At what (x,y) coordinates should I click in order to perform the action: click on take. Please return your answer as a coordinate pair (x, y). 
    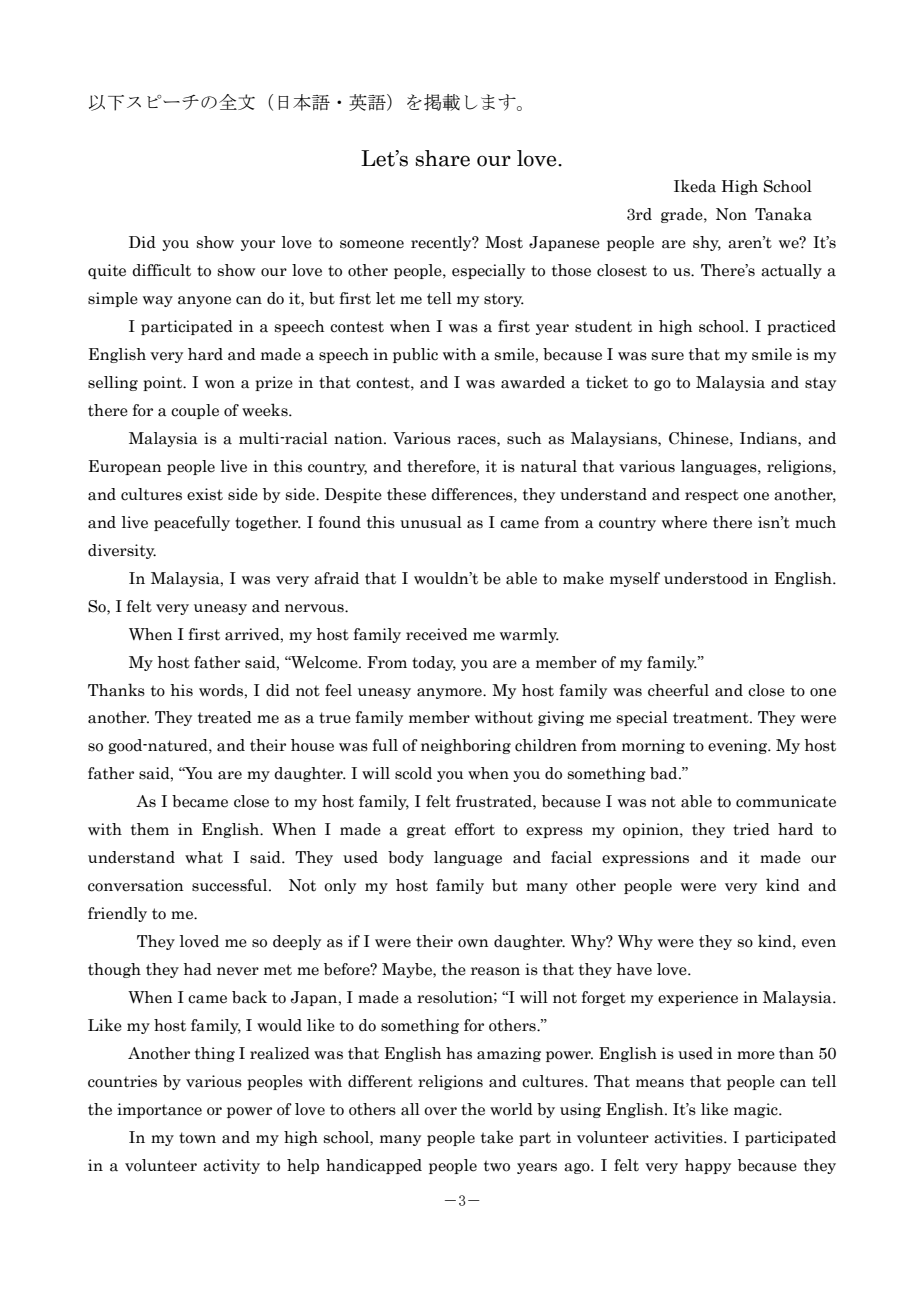
    Looking at the image, I should click on (497, 1137).
